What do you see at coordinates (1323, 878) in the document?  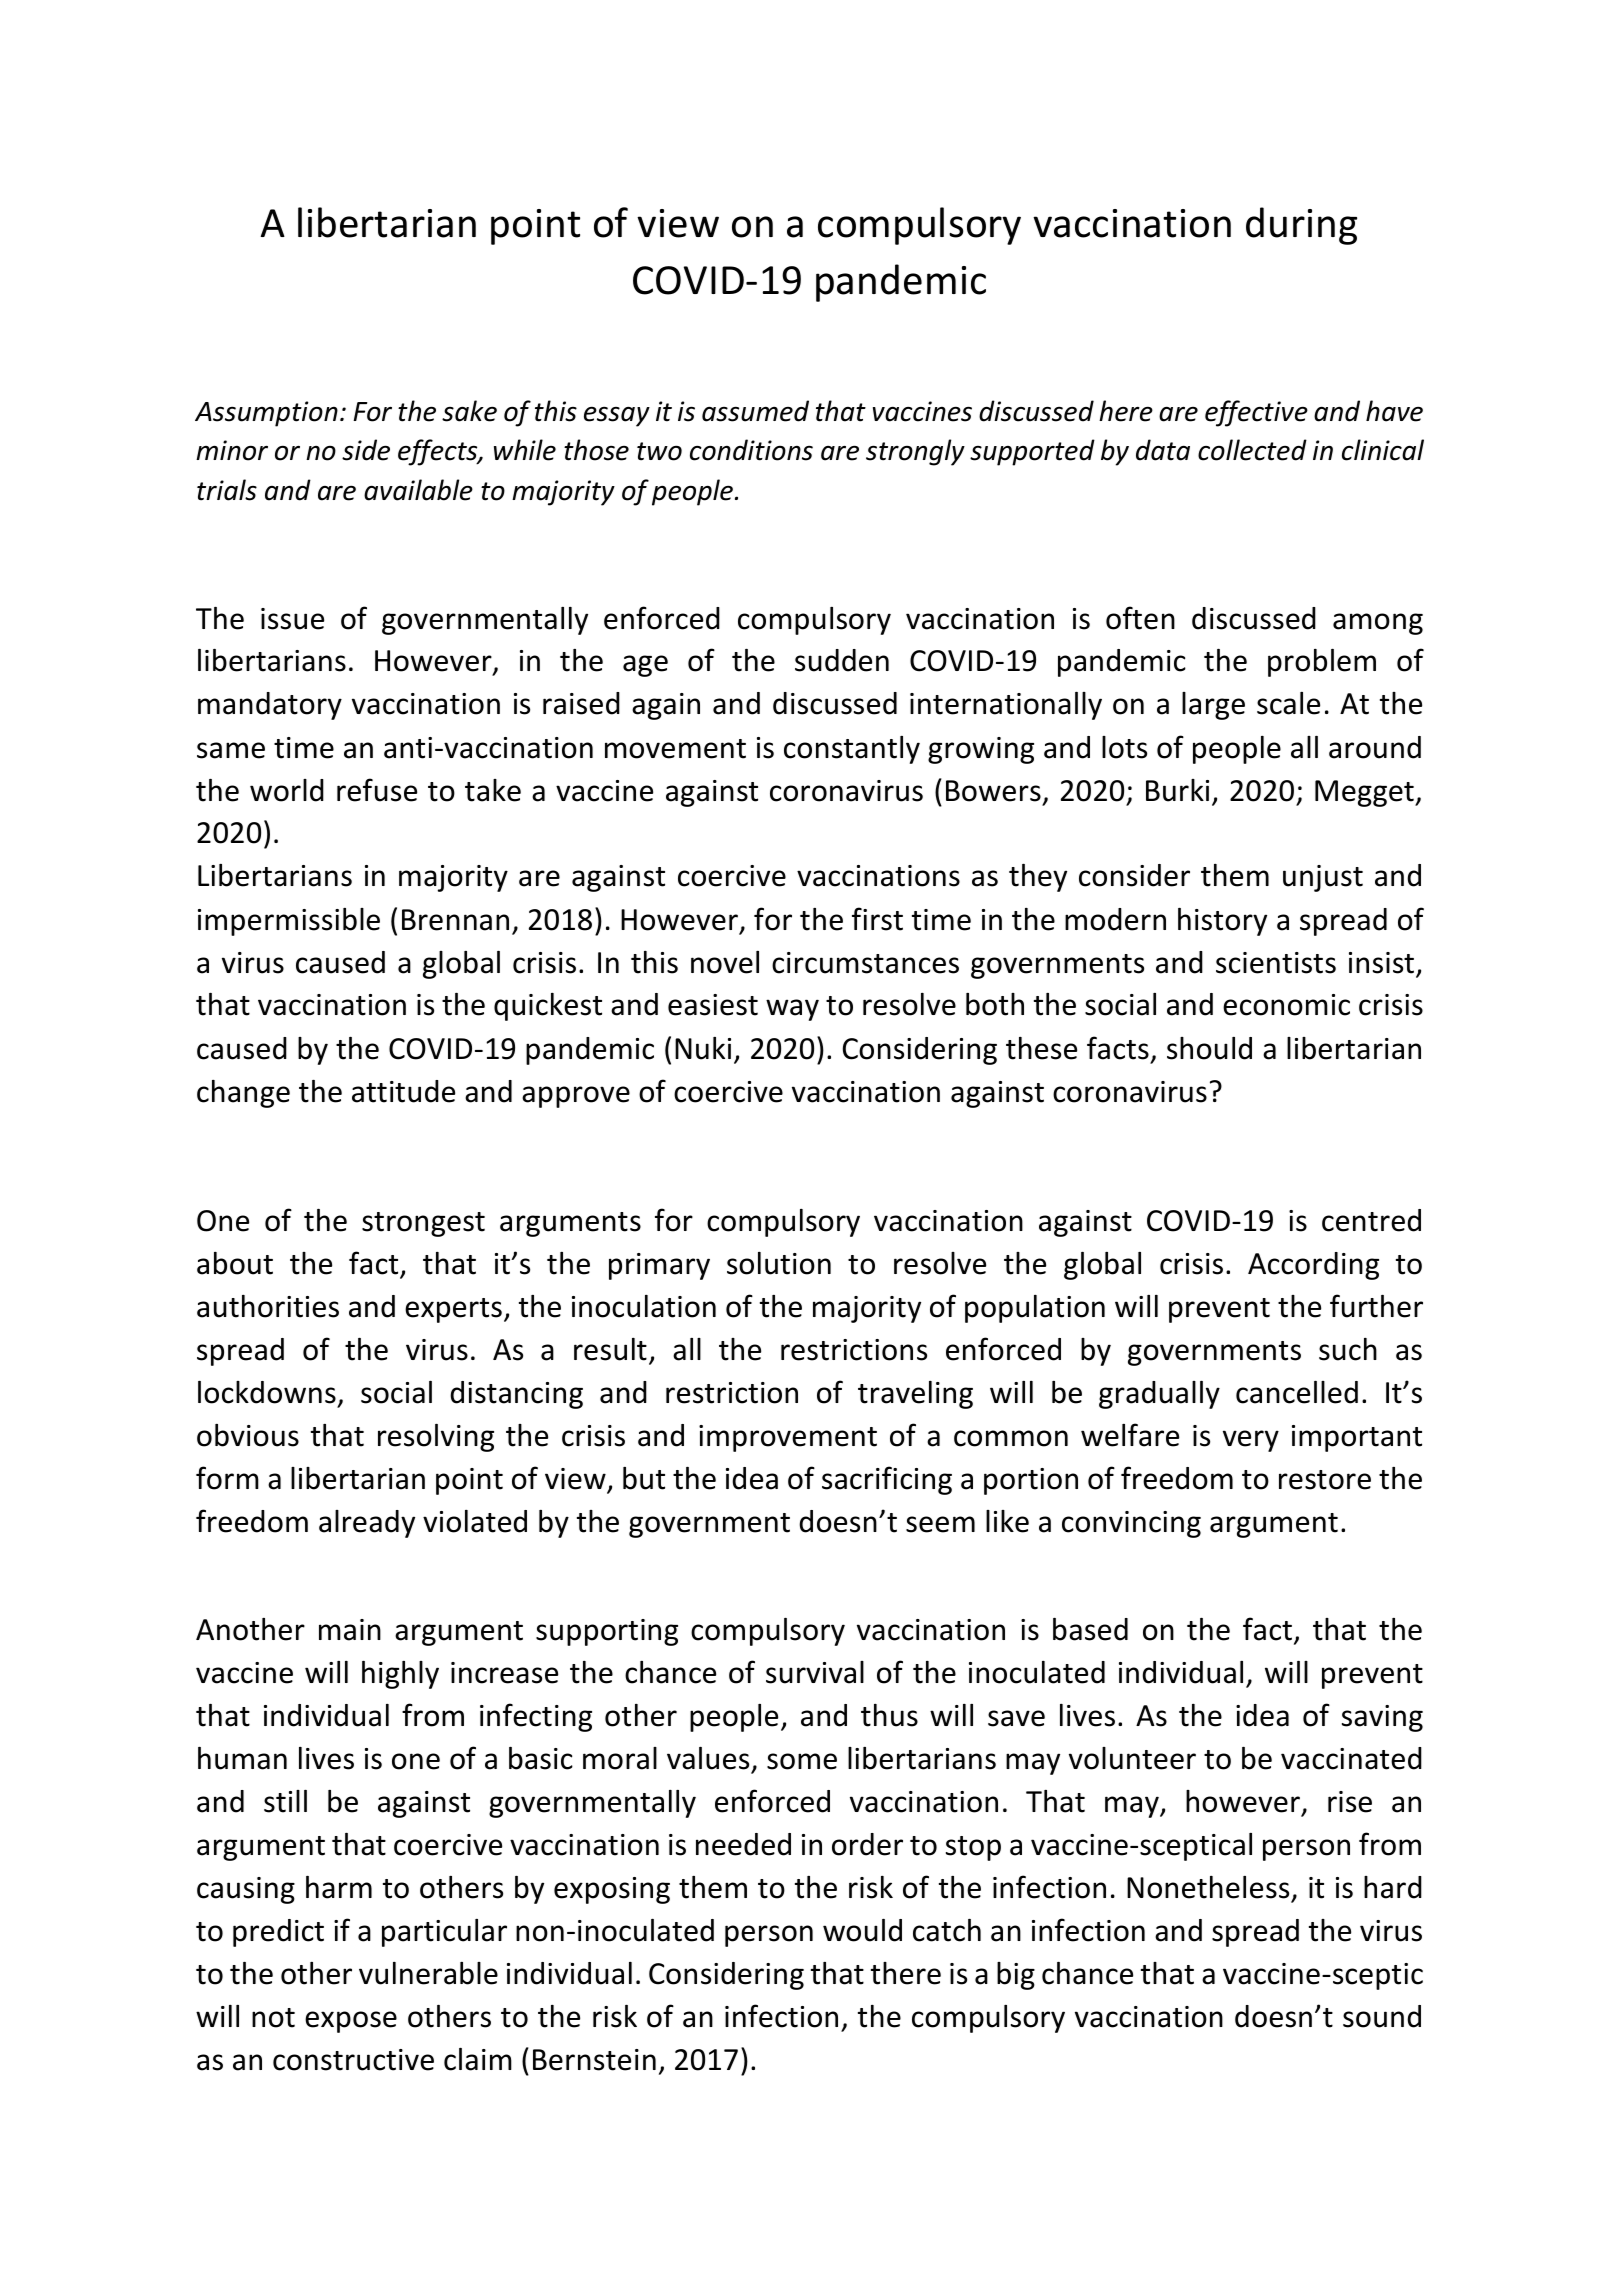 I see `unjust` at bounding box center [1323, 878].
